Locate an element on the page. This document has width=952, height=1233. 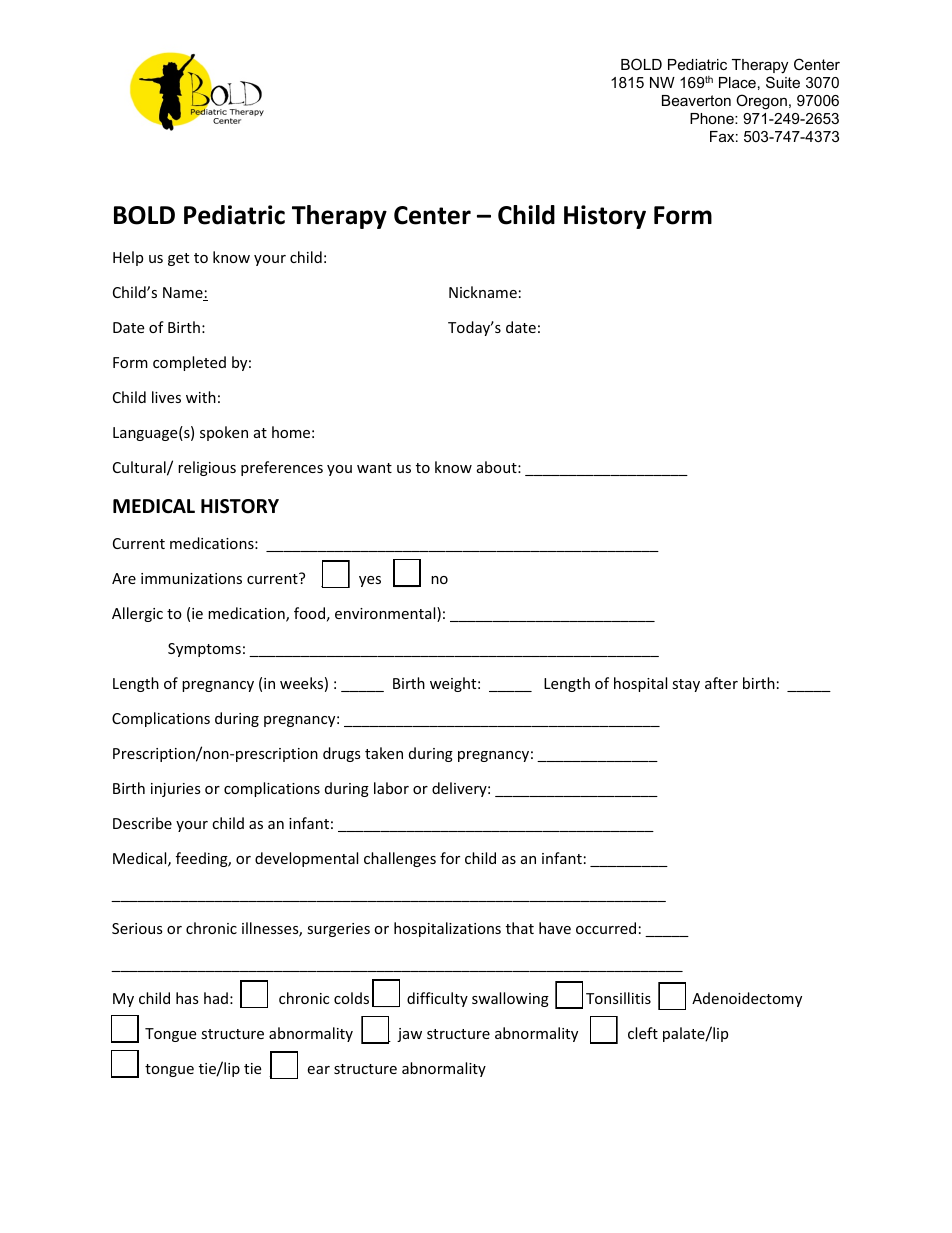
yes is located at coordinates (370, 581).
